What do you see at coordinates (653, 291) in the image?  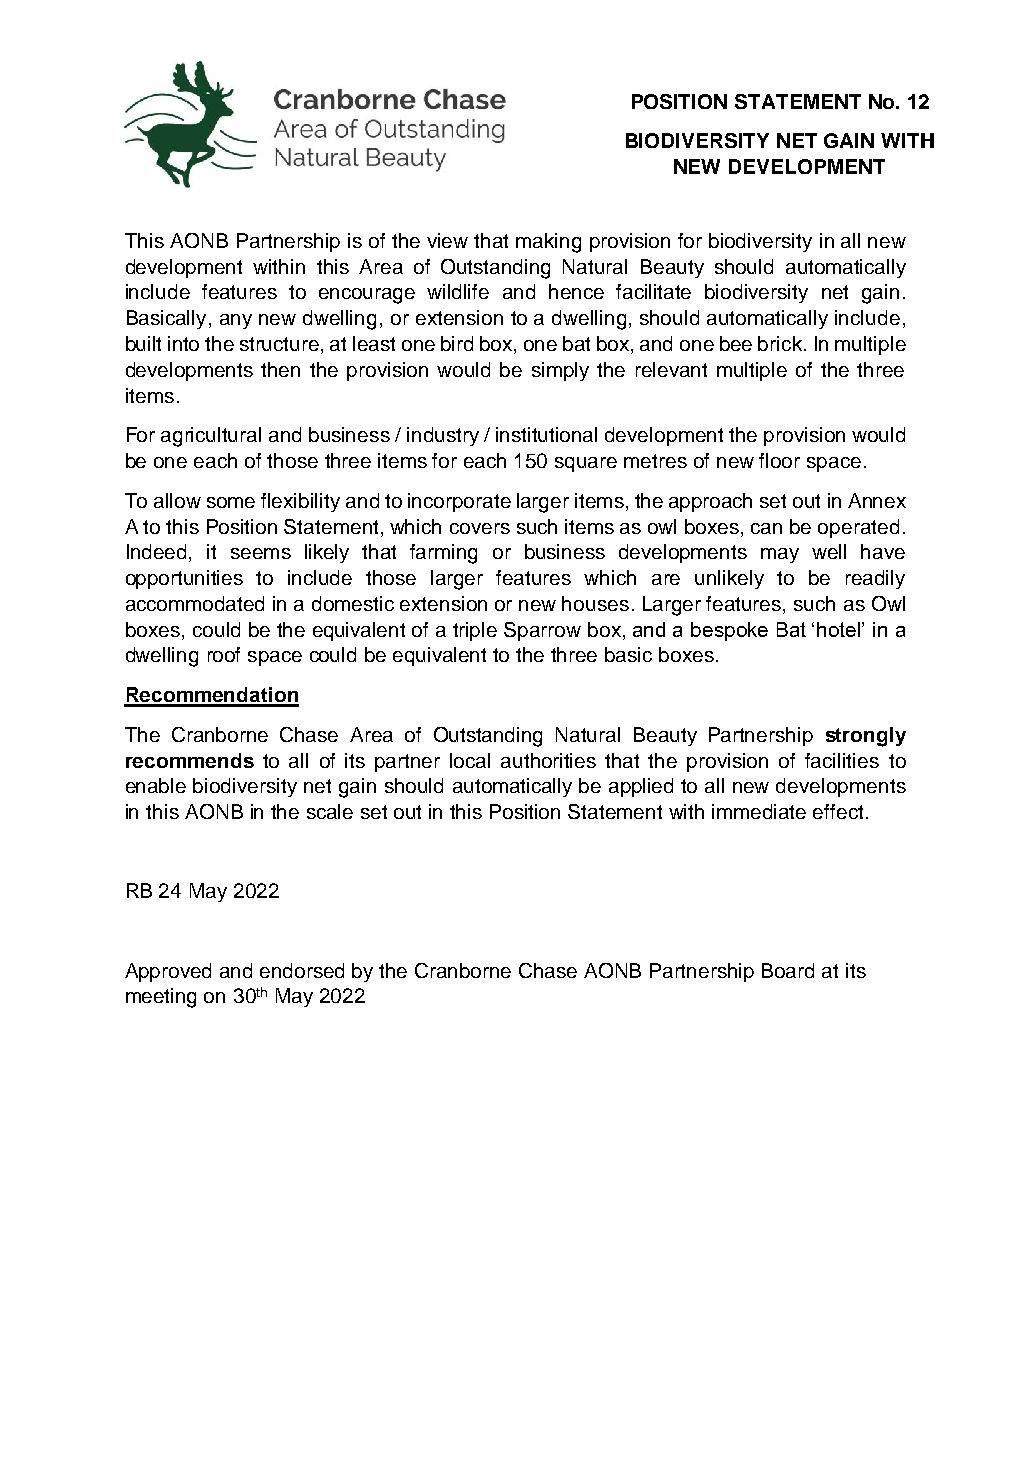 I see `facilitate` at bounding box center [653, 291].
